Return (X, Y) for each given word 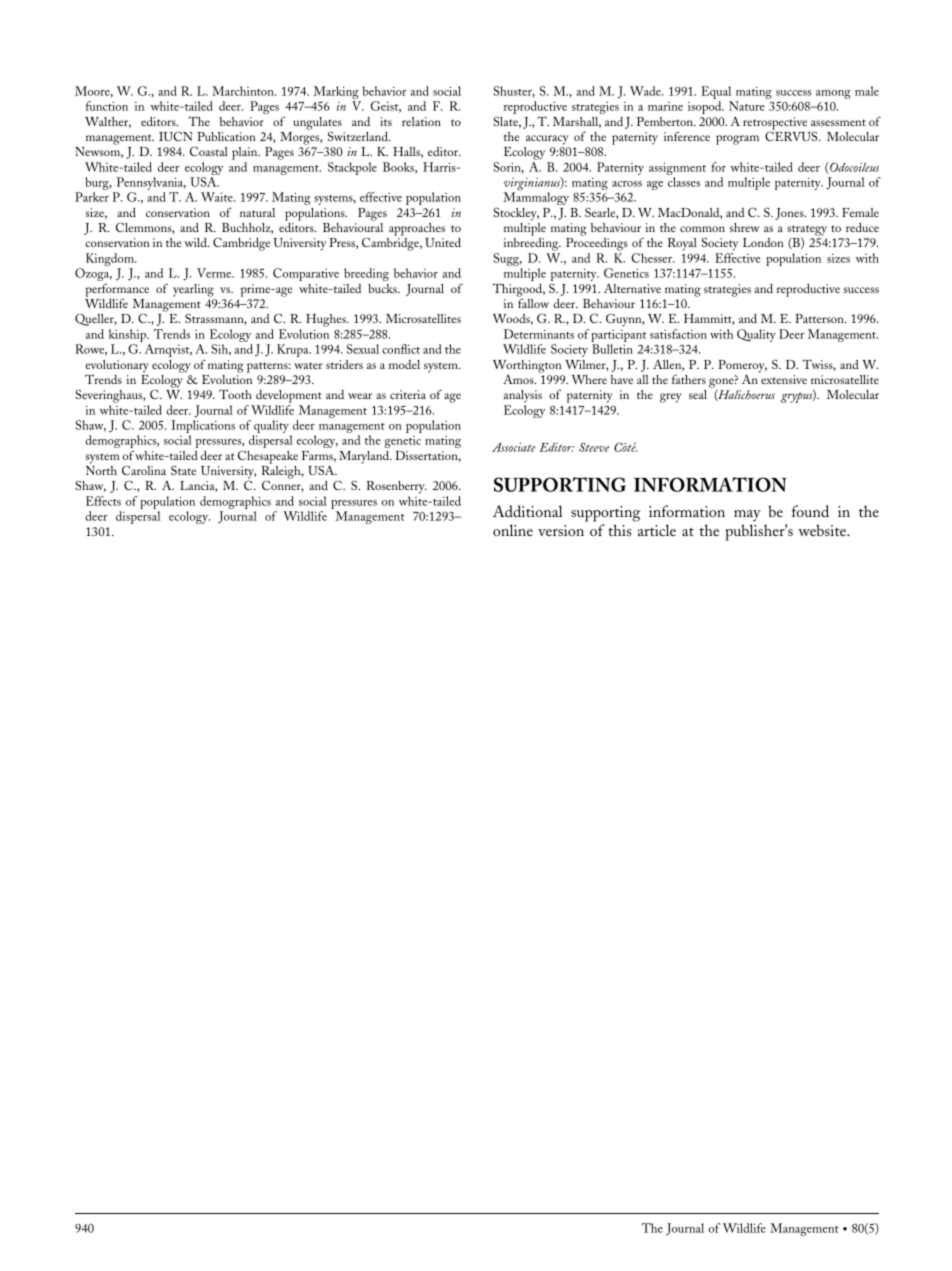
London (763, 242)
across (627, 184)
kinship (128, 337)
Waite (218, 197)
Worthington (527, 367)
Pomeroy (742, 367)
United (443, 242)
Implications (203, 428)
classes (684, 182)
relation (421, 121)
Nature (747, 106)
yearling (193, 290)
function (107, 106)
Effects (103, 501)
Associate (513, 447)
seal (698, 394)
